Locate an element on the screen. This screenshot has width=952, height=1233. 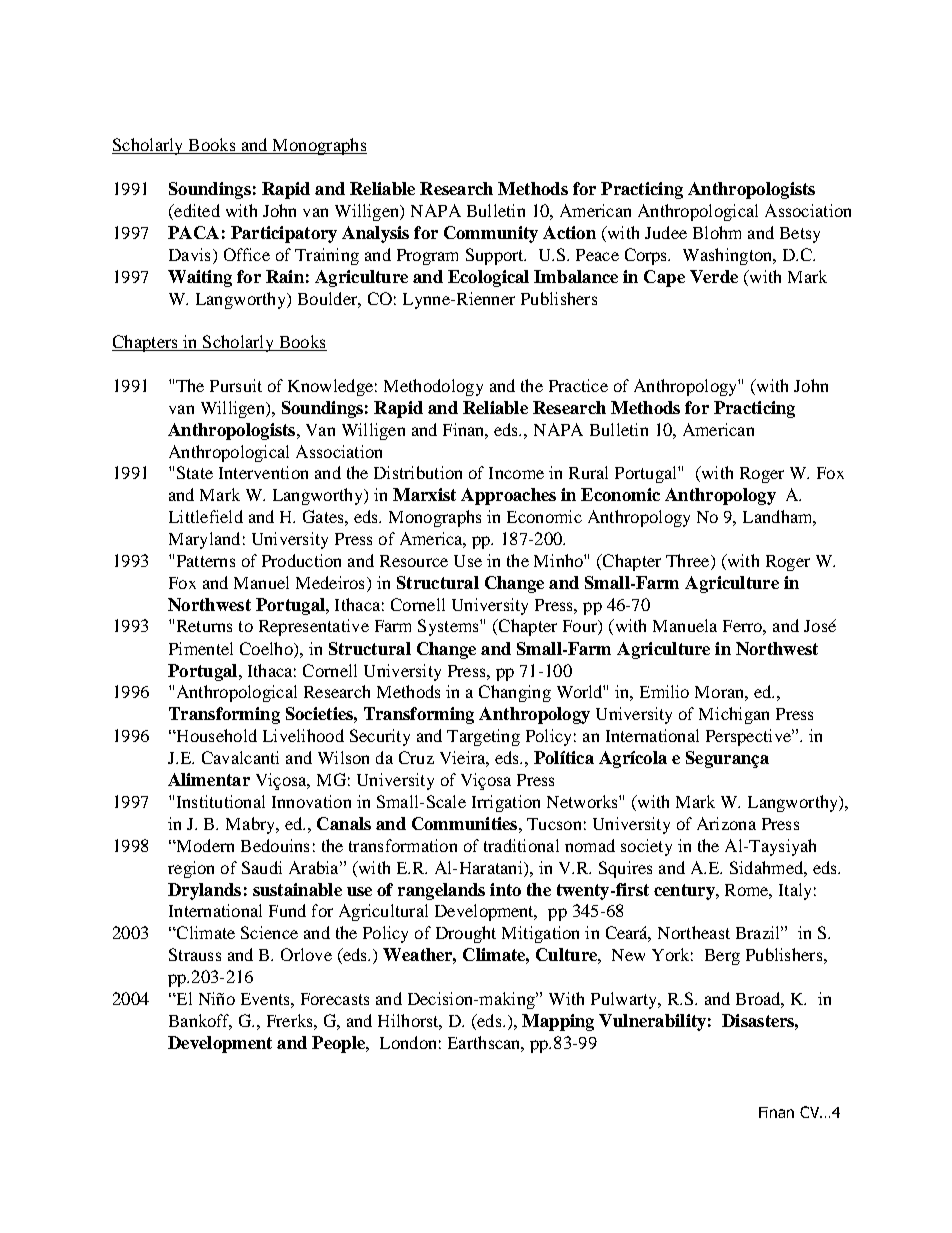
Systems is located at coordinates (449, 627).
